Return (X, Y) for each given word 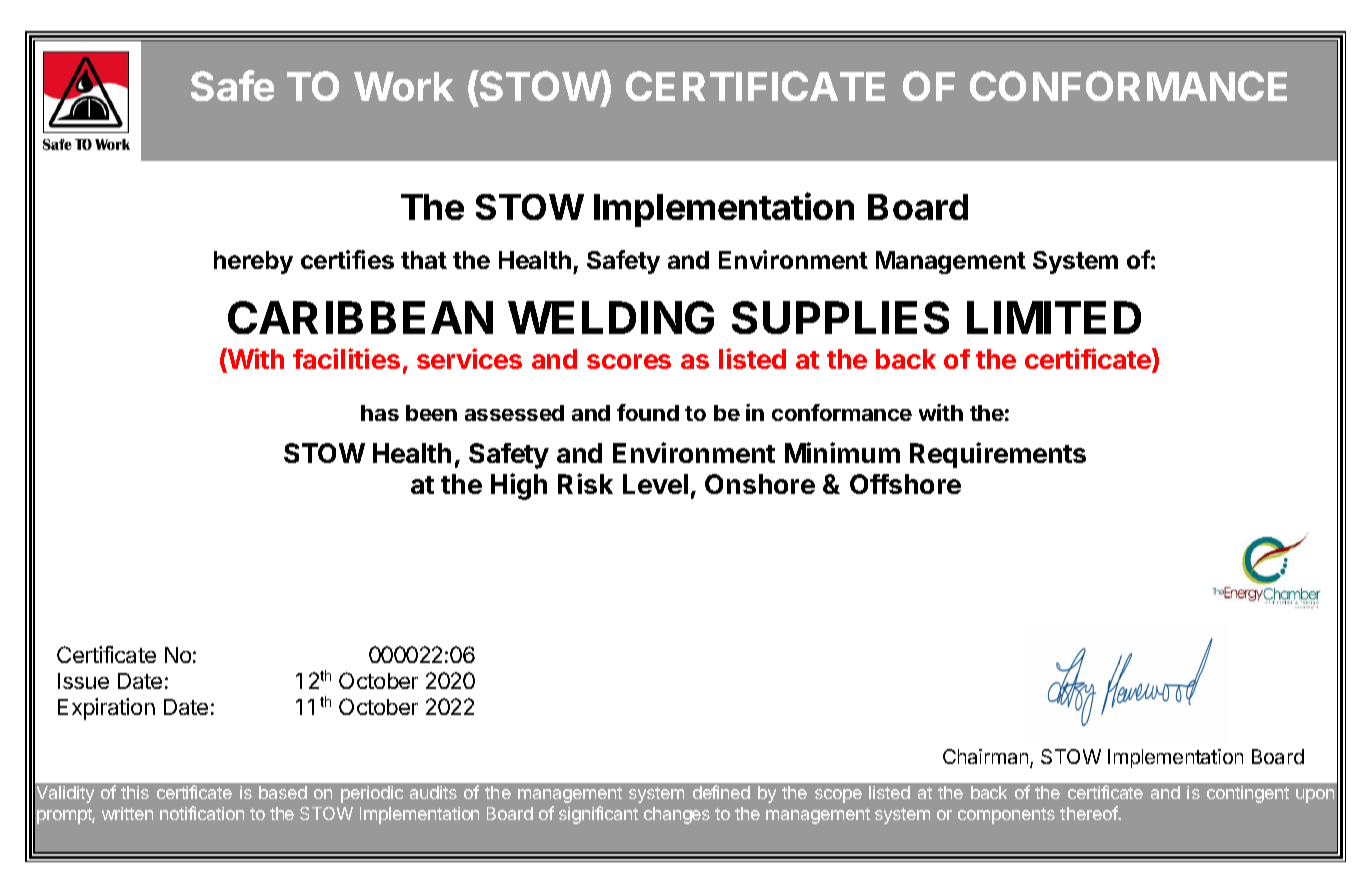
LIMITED (1054, 317)
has (380, 413)
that (424, 260)
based (283, 792)
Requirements (998, 455)
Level (655, 484)
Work (404, 86)
